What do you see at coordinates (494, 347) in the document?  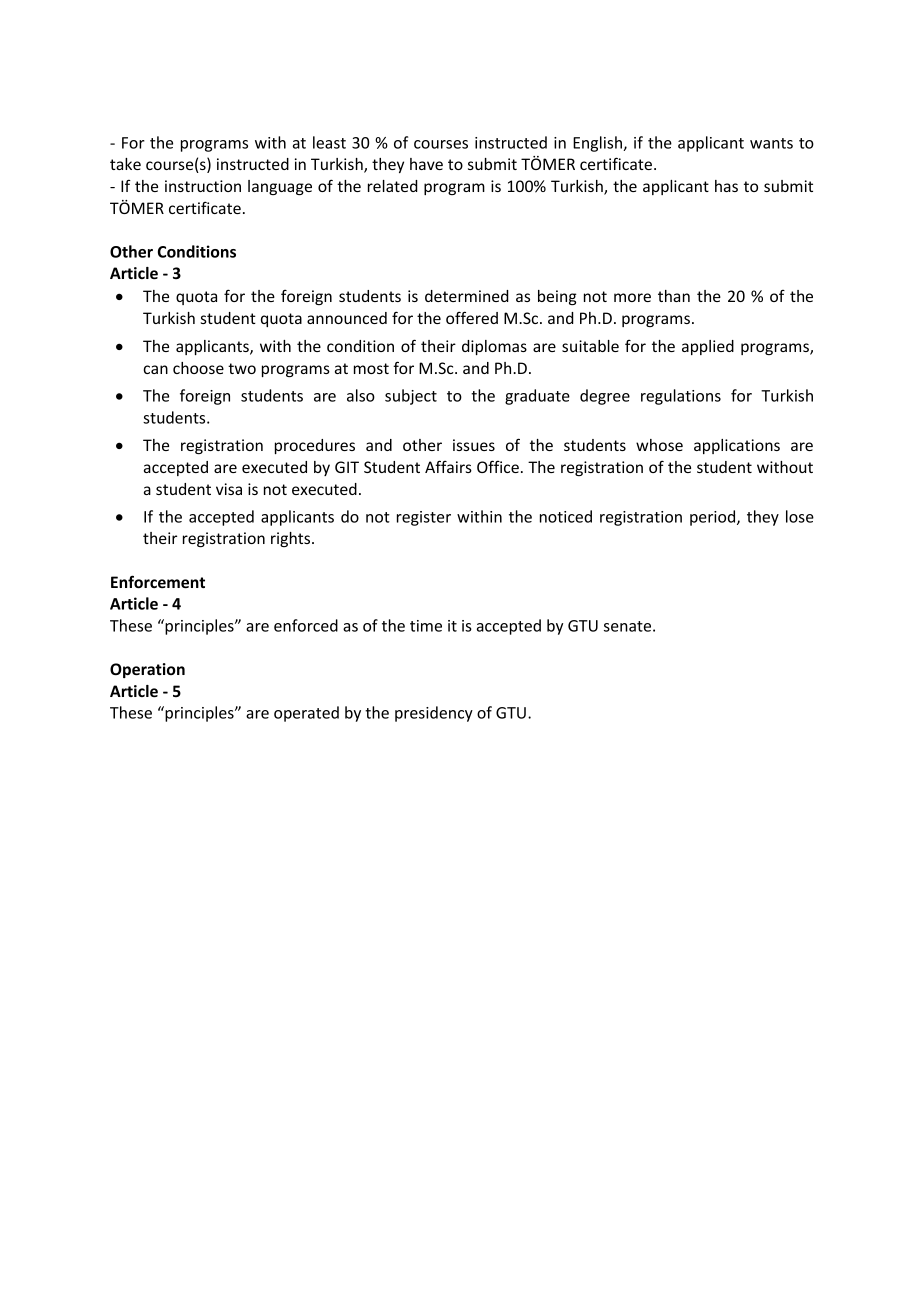 I see `diplomas` at bounding box center [494, 347].
